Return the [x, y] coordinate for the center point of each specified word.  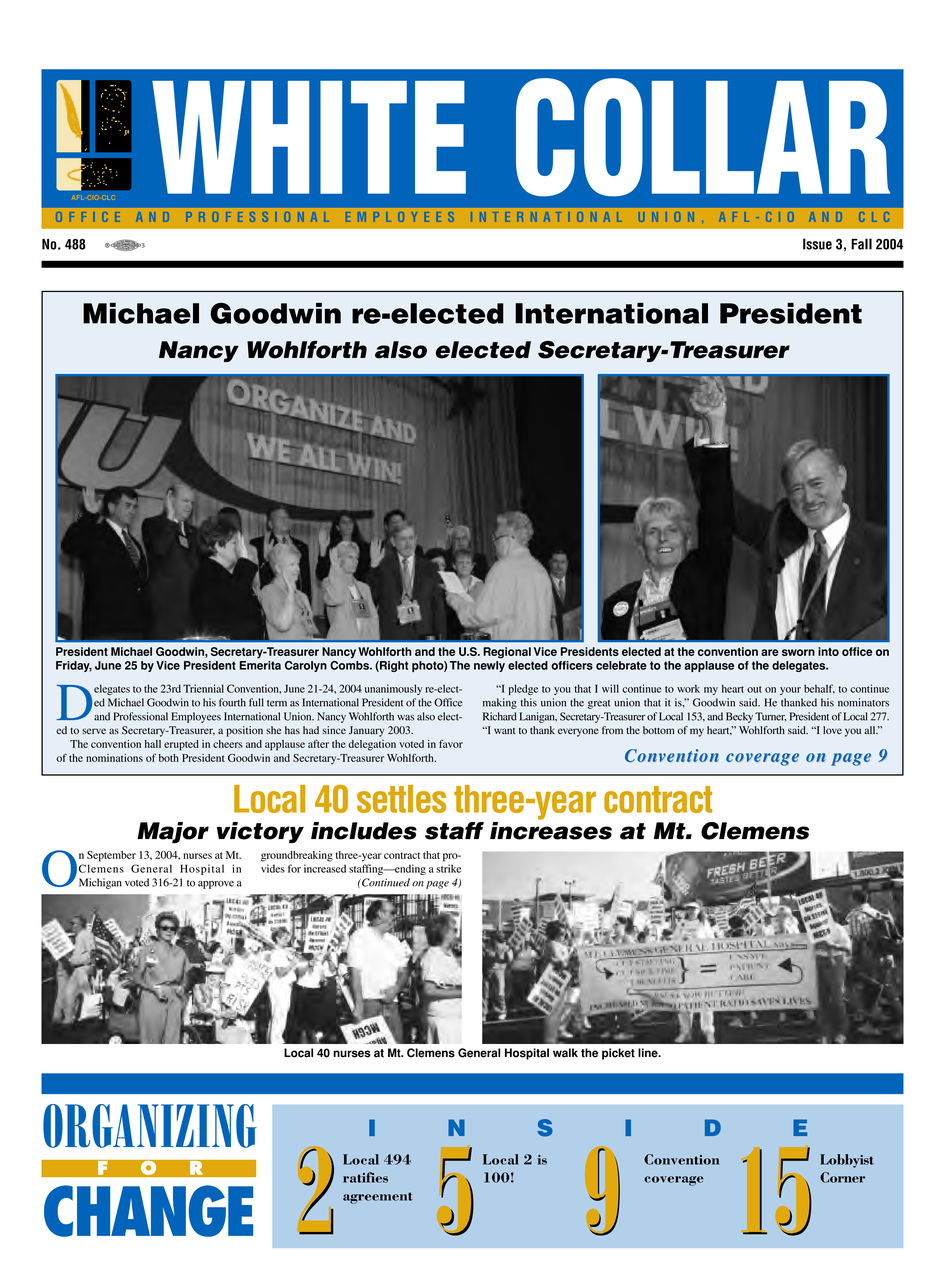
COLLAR [703, 137]
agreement [378, 1198]
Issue [817, 244]
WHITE [309, 137]
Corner [842, 1177]
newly [489, 666]
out [754, 689]
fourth [232, 702]
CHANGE [148, 1211]
